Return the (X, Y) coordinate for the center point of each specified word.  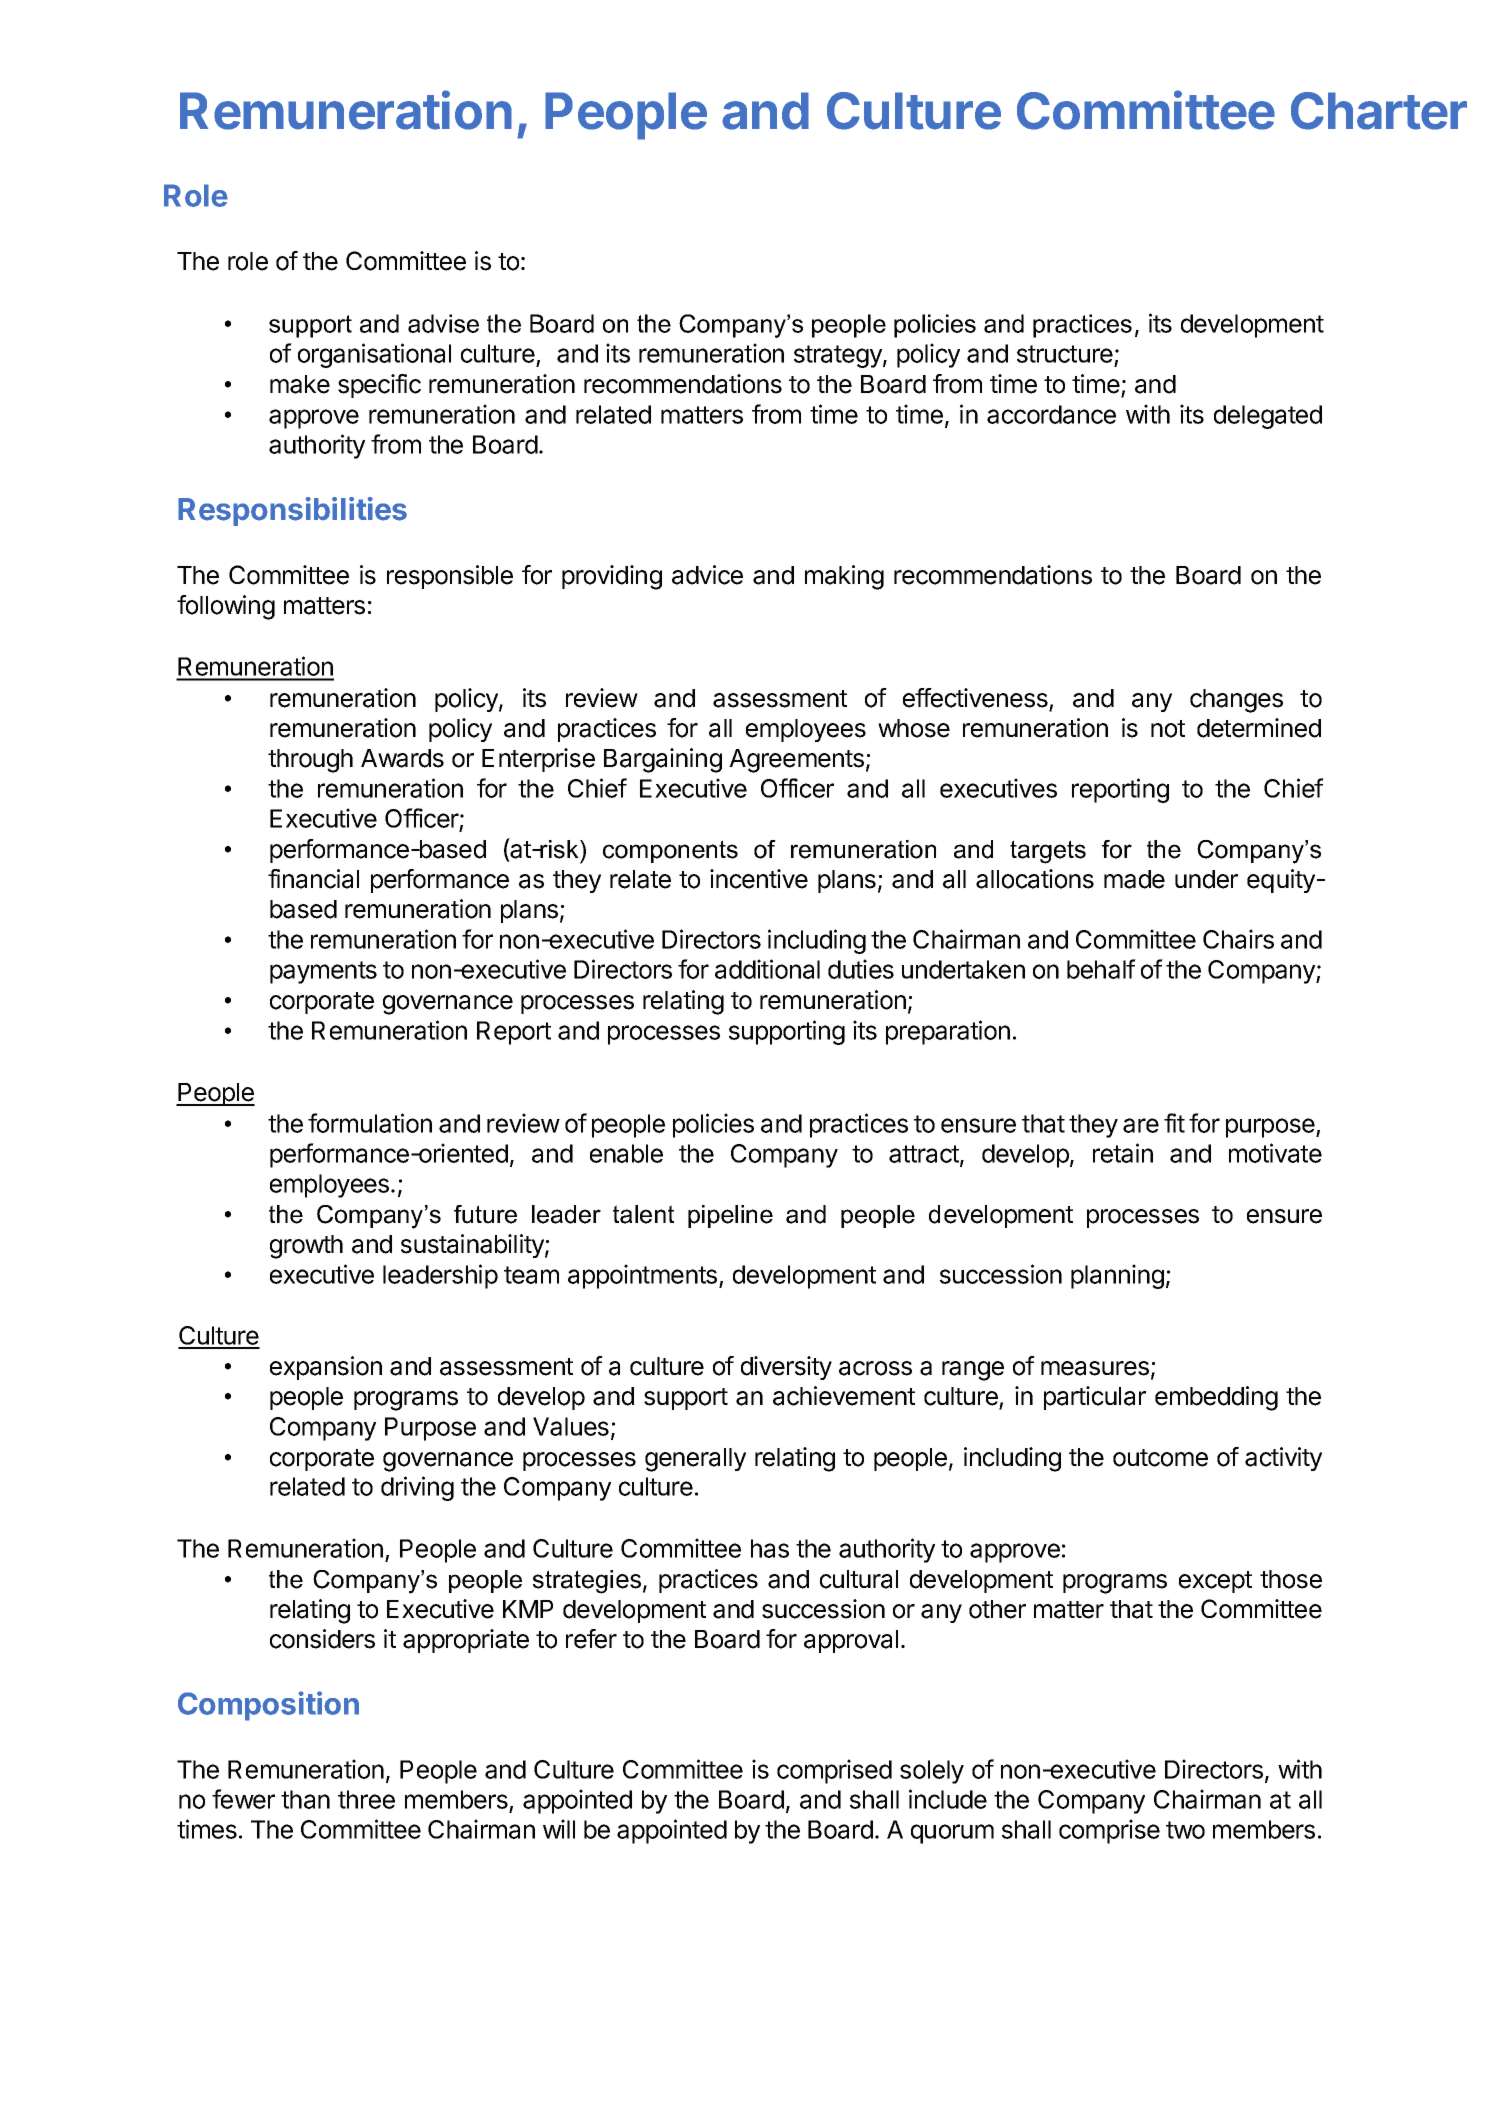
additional (767, 969)
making (844, 577)
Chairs (1238, 939)
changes (1236, 701)
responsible (450, 577)
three (366, 1799)
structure (1066, 355)
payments (323, 972)
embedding (1216, 1398)
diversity (786, 1368)
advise (443, 323)
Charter (1379, 111)
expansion (326, 1368)
